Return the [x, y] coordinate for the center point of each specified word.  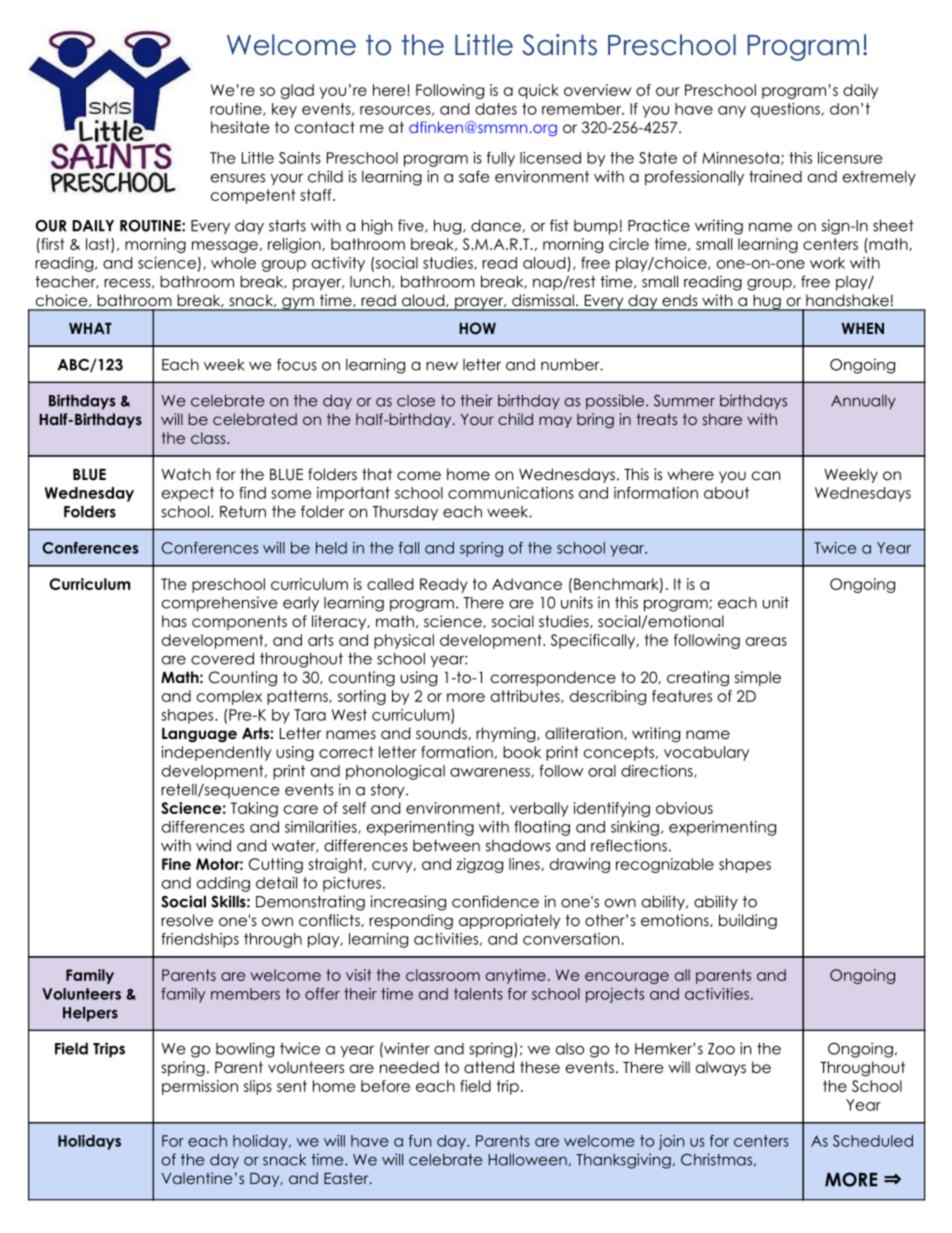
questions [786, 110]
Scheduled [873, 1141]
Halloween [528, 1160]
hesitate [240, 127]
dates [496, 109]
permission [200, 1087]
